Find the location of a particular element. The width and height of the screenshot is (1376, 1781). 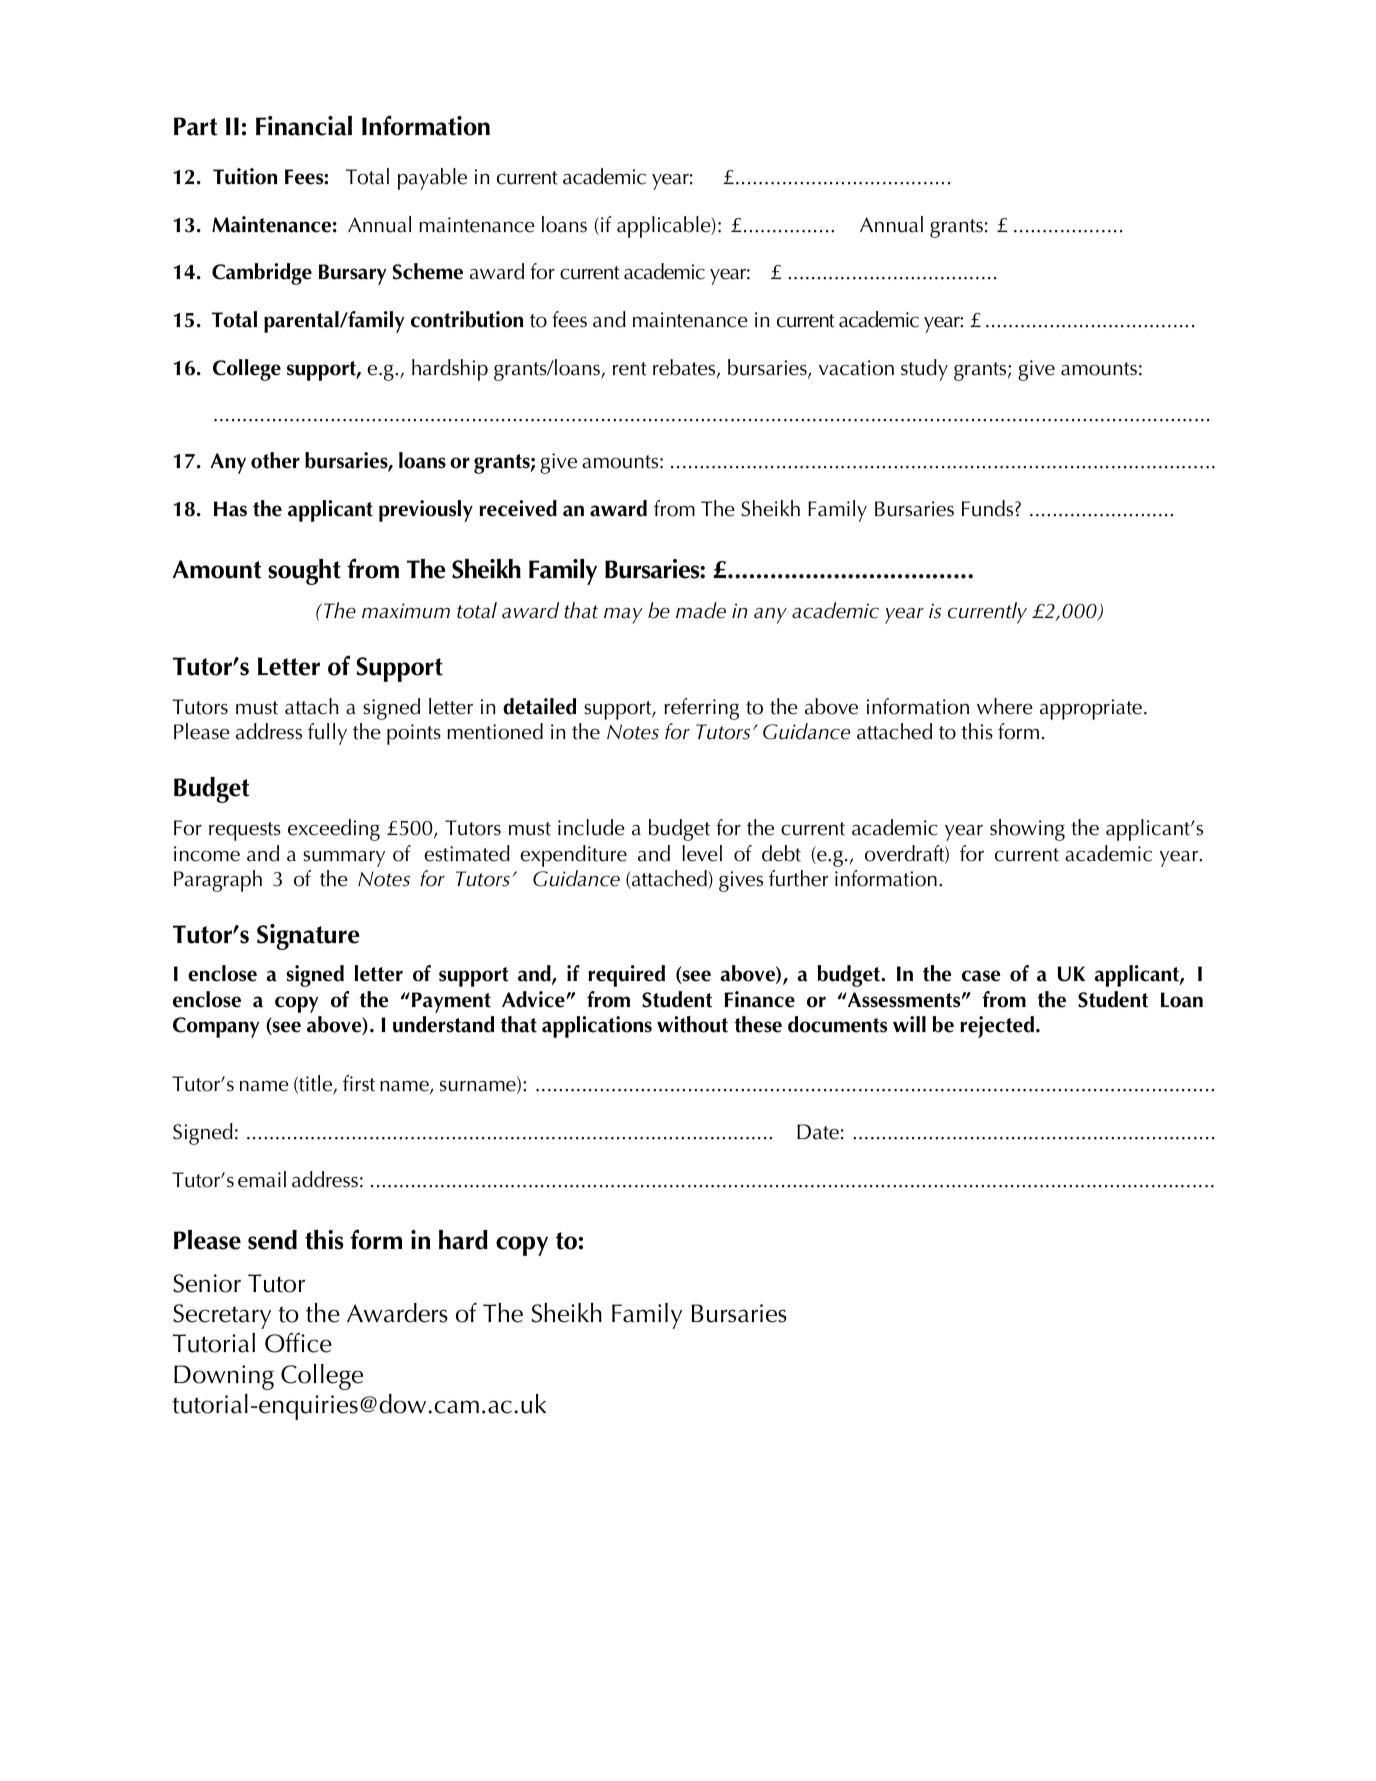

Date is located at coordinates (818, 1132).
